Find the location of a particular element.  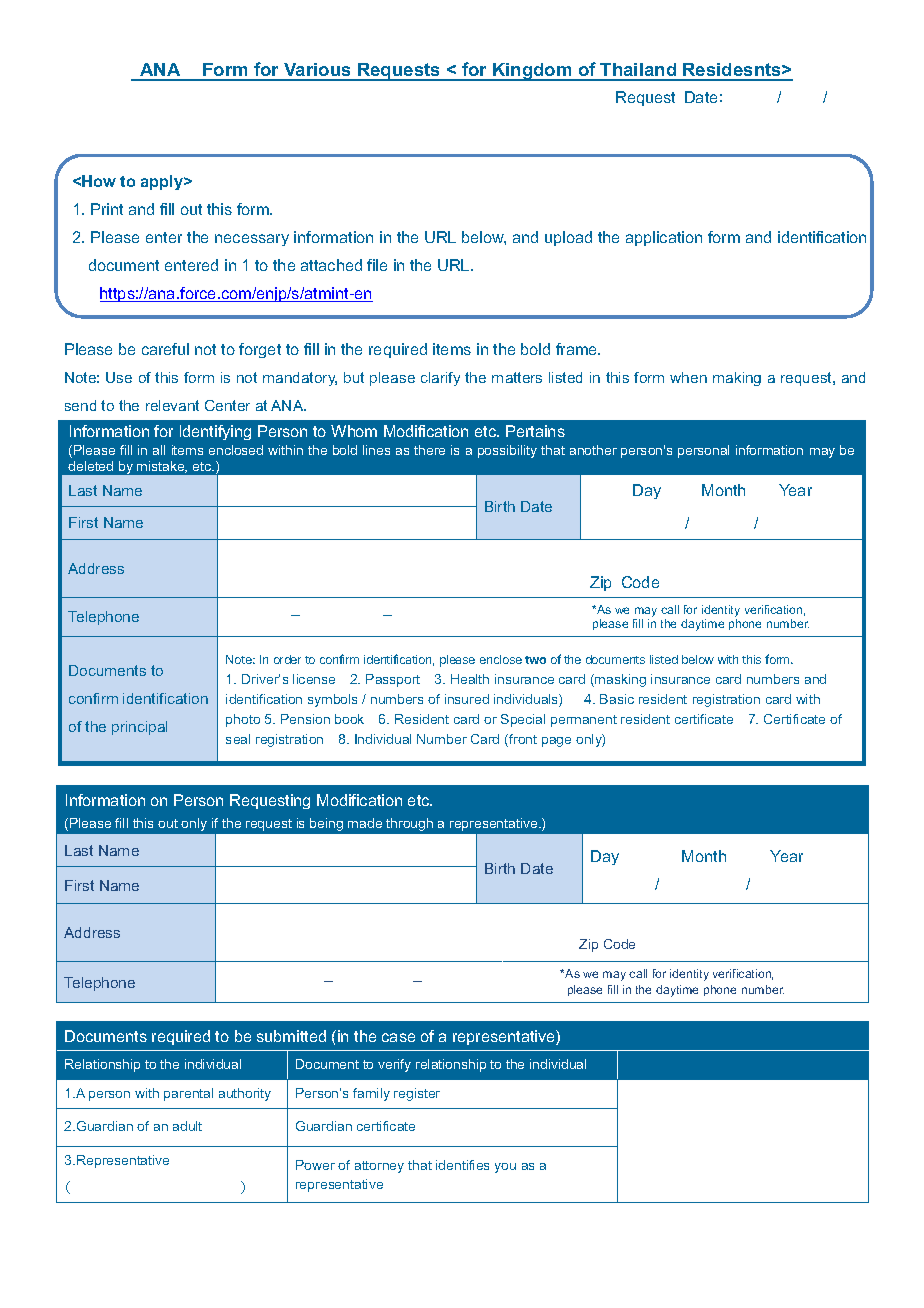

Print is located at coordinates (107, 209).
